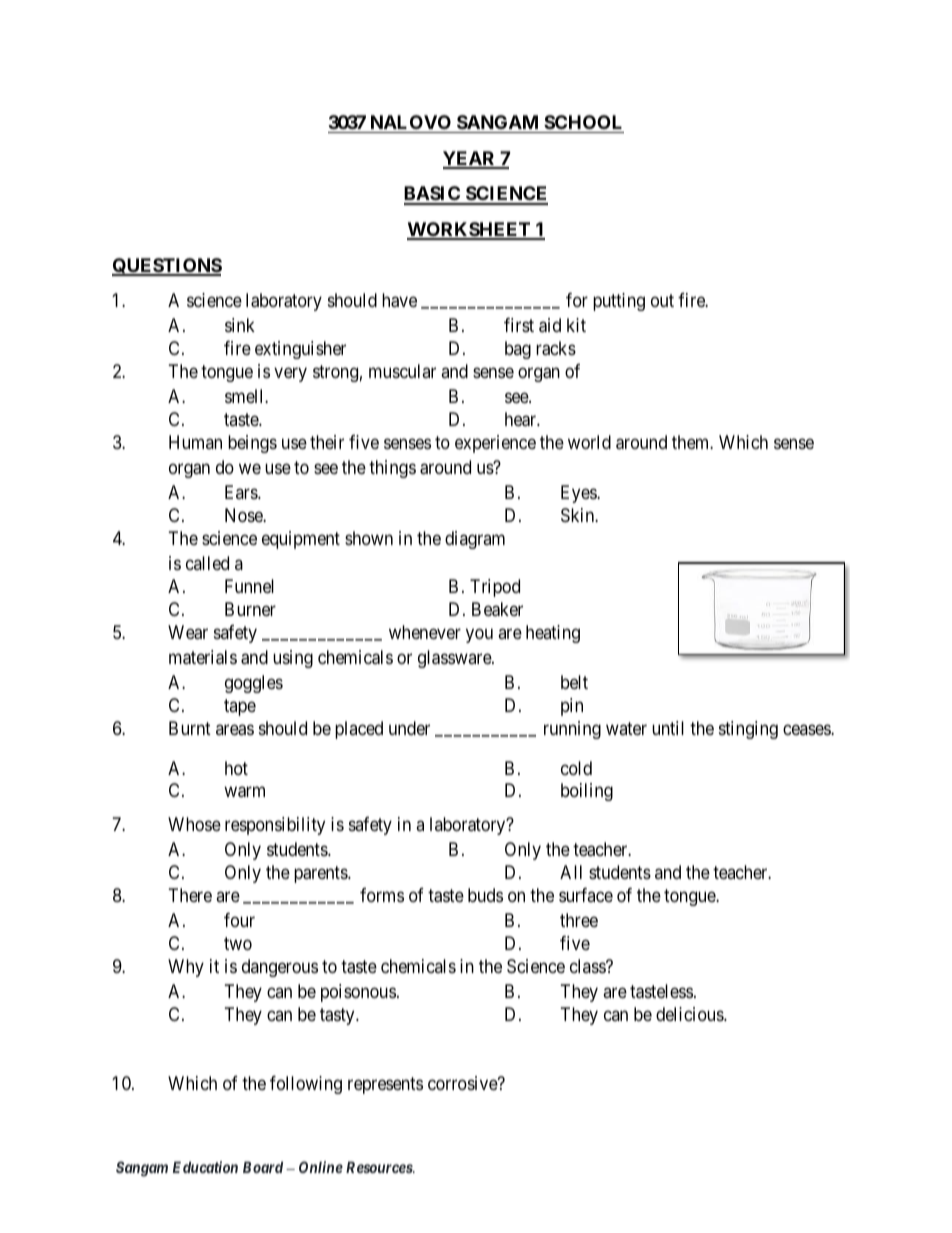 This screenshot has height=1233, width=952. Describe the element at coordinates (385, 1086) in the screenshot. I see `represents` at that location.
